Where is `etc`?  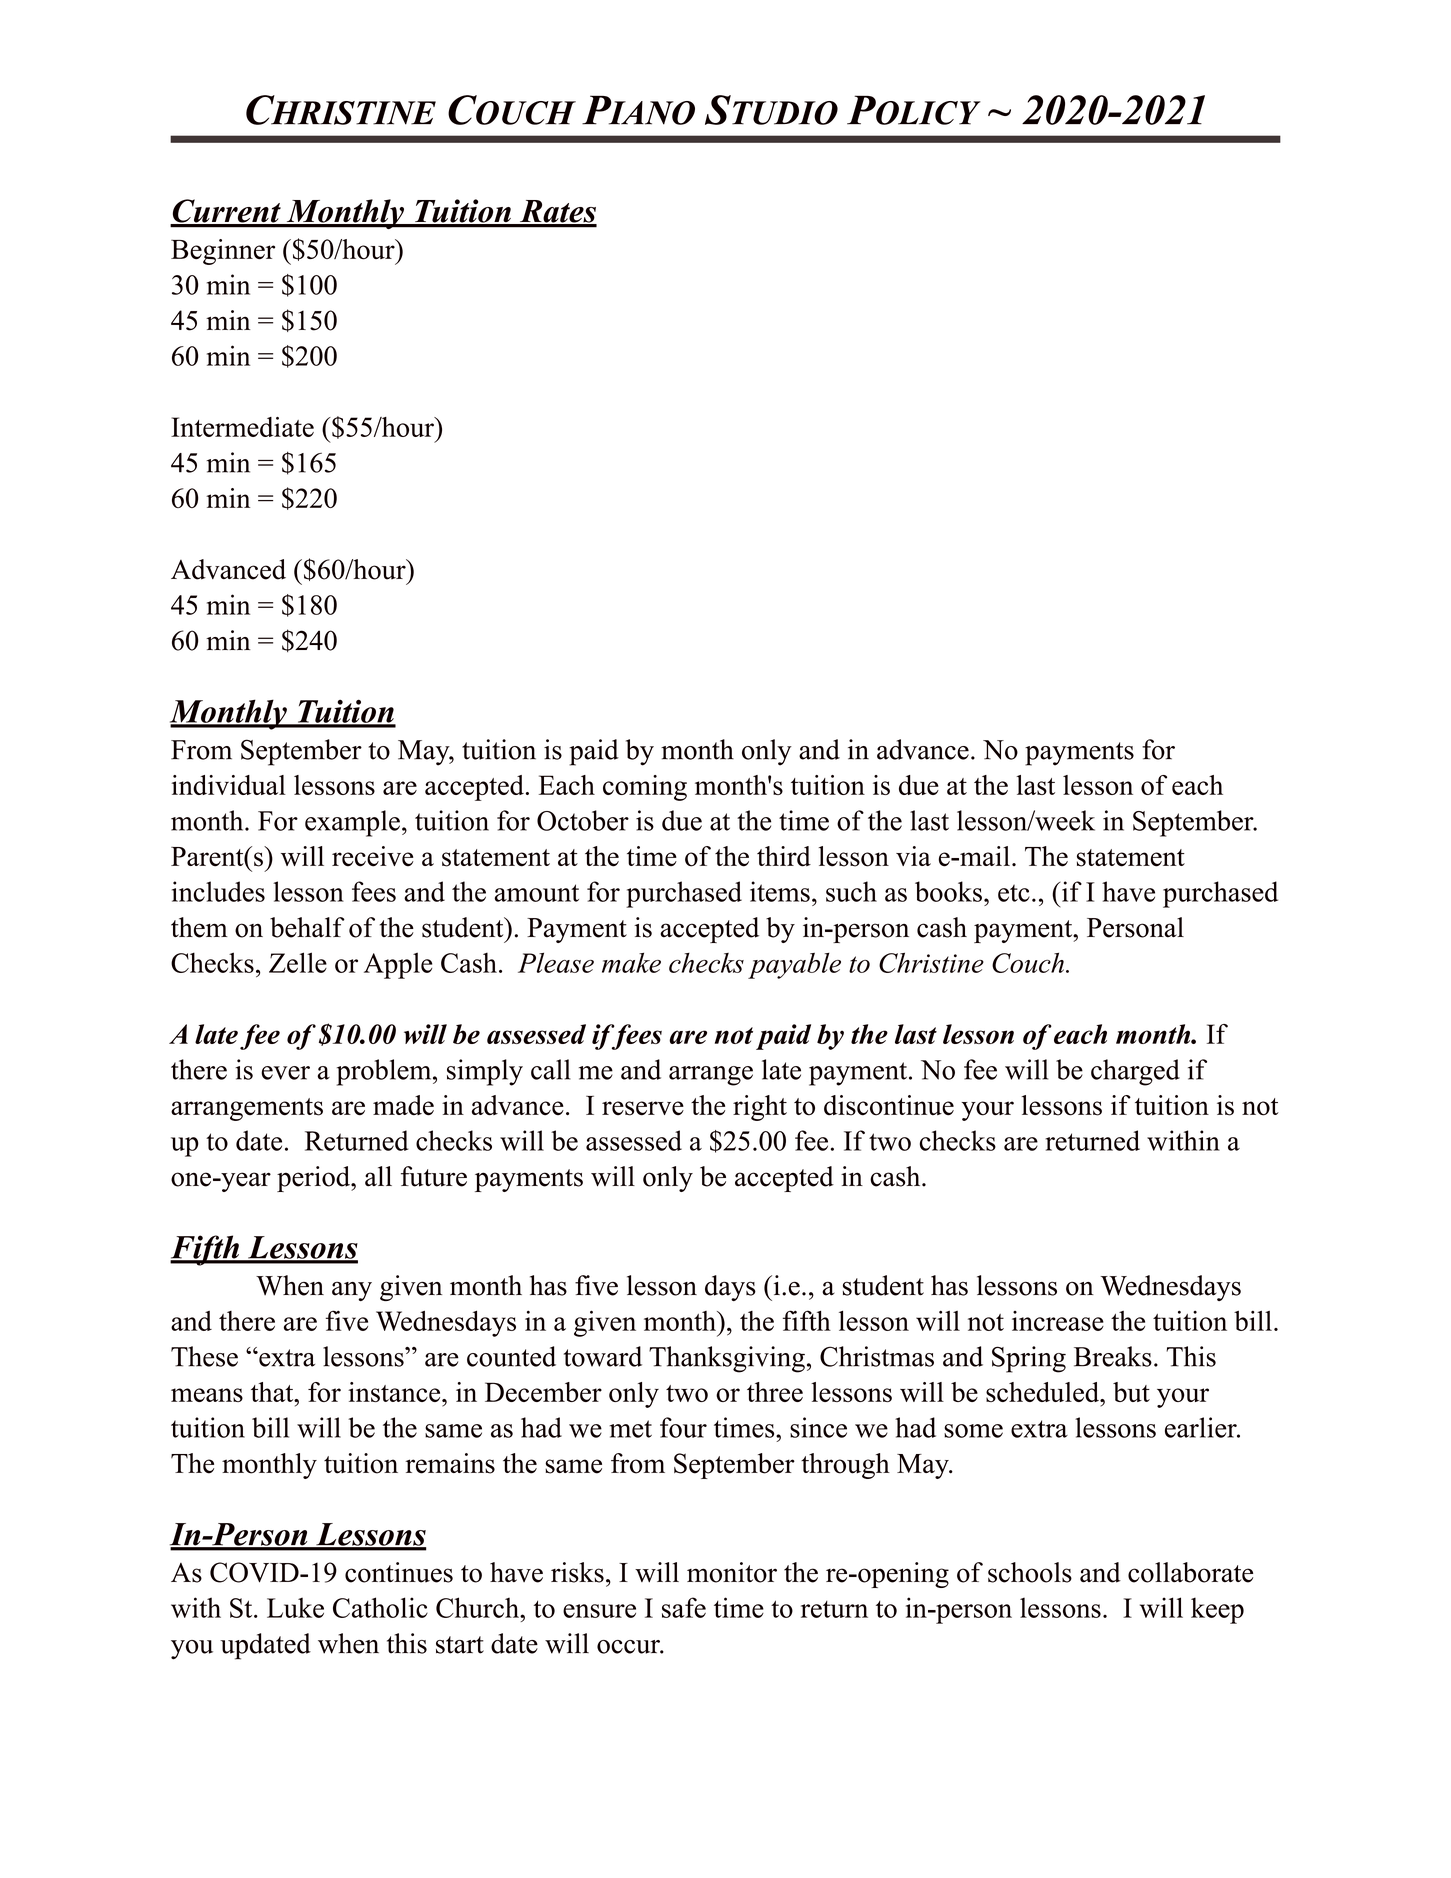 etc is located at coordinates (1014, 893).
